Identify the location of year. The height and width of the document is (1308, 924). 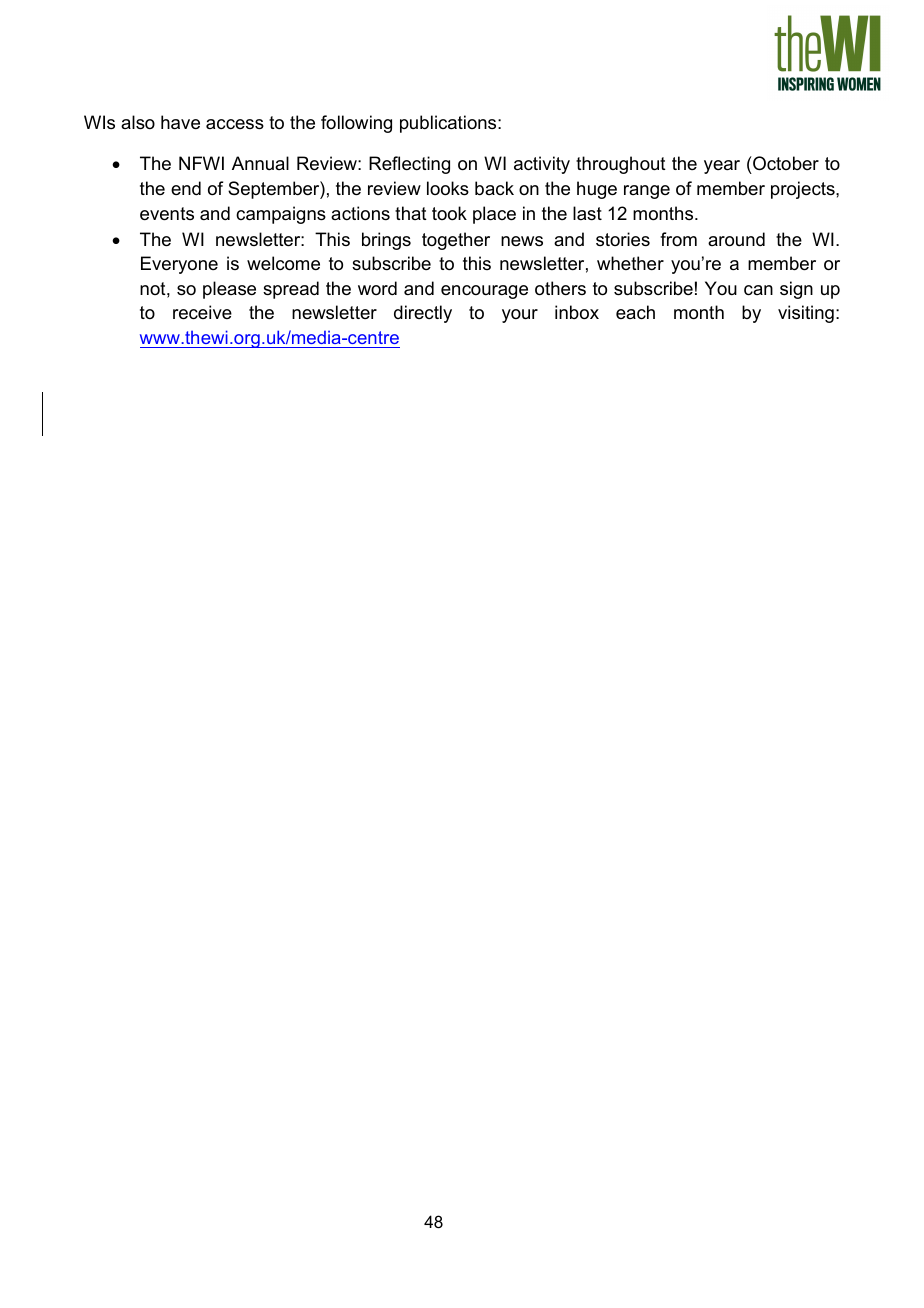
(722, 167).
